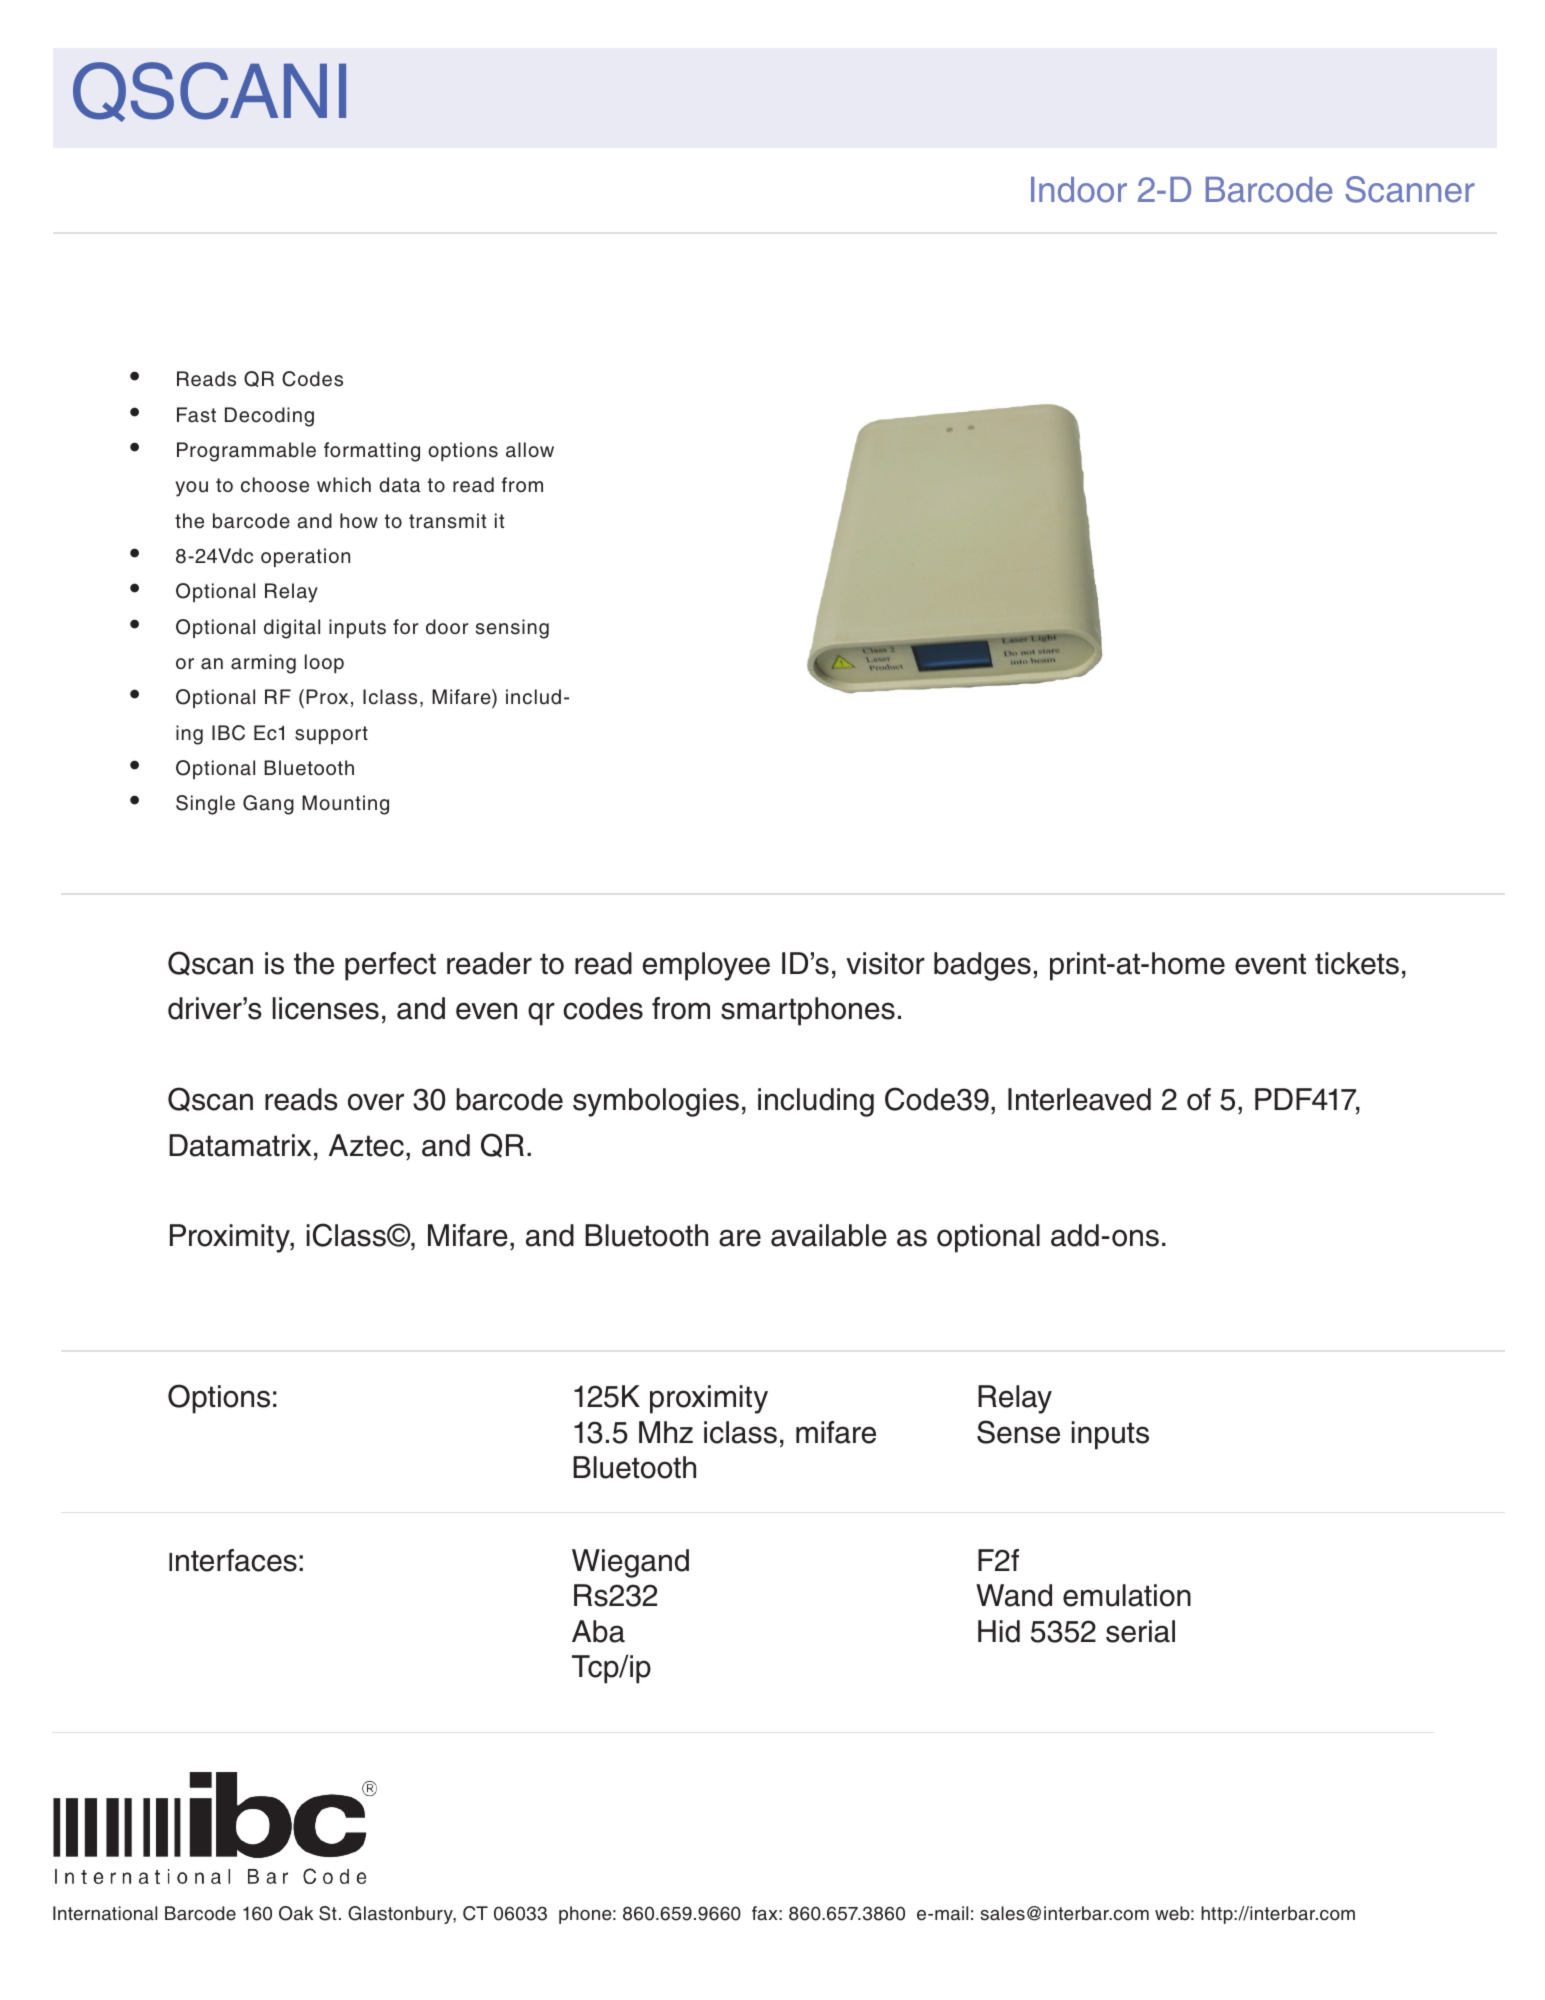 The image size is (1545, 2000). What do you see at coordinates (296, 1913) in the image?
I see `Oak` at bounding box center [296, 1913].
